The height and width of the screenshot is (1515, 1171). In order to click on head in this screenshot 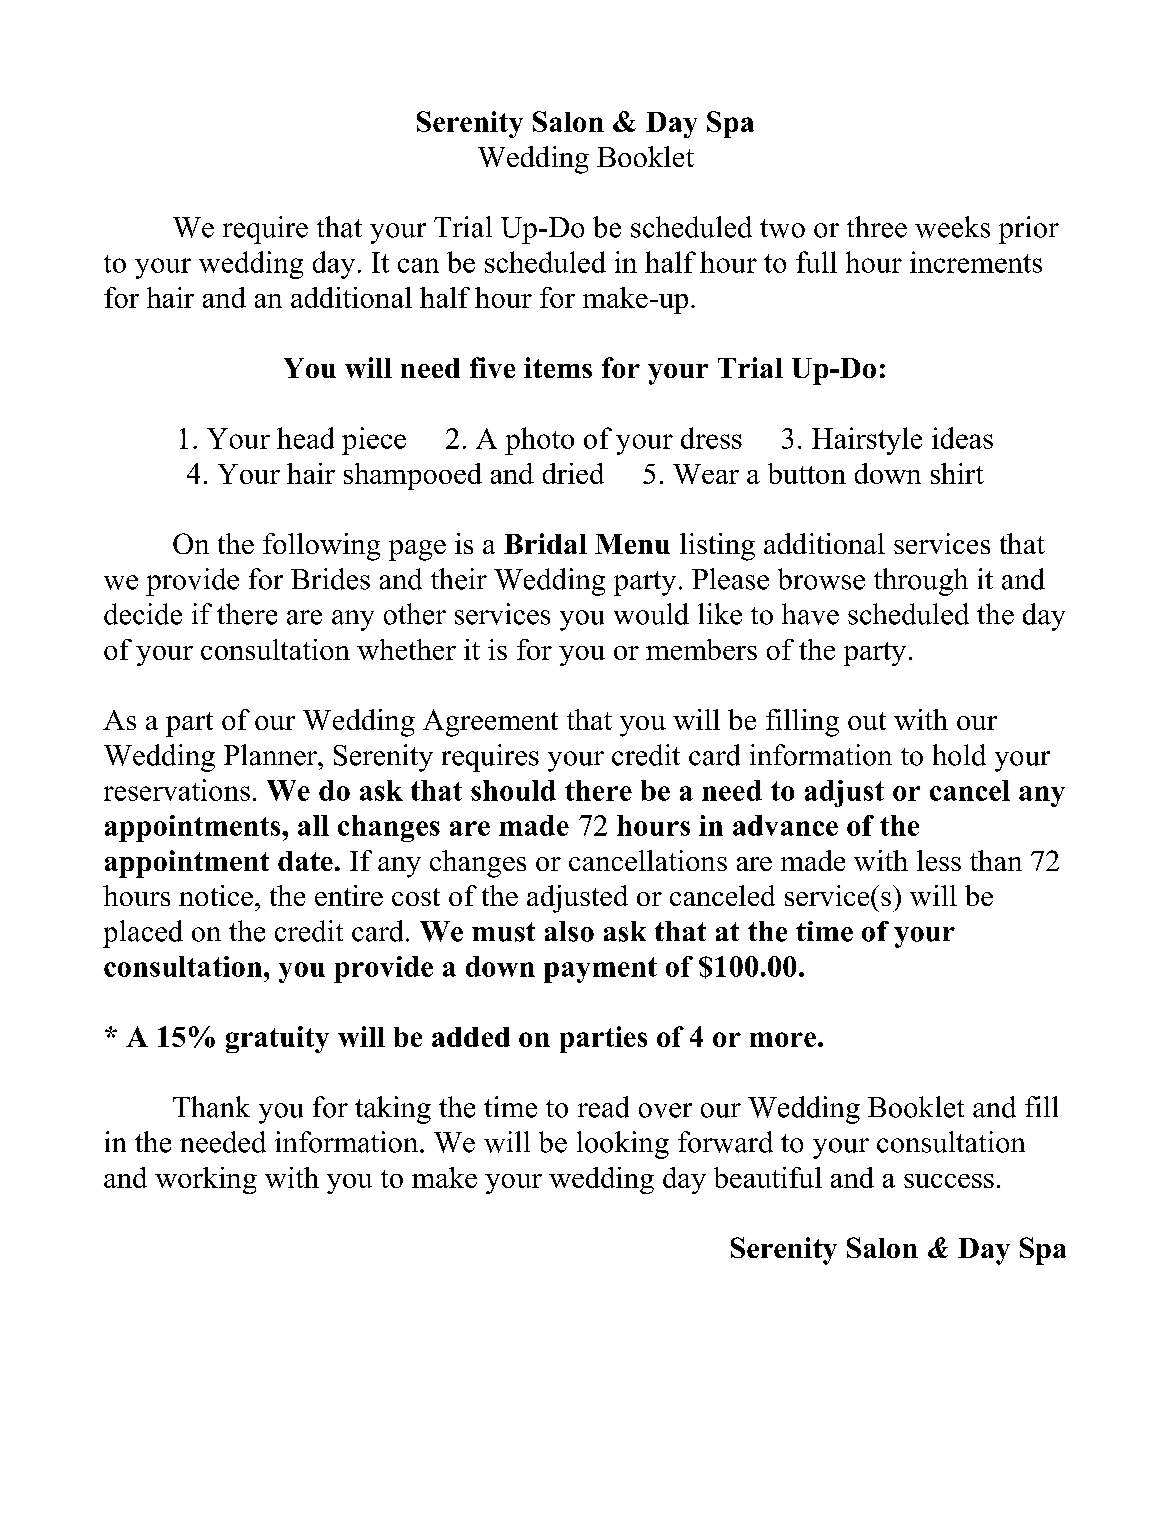, I will do `click(305, 438)`.
